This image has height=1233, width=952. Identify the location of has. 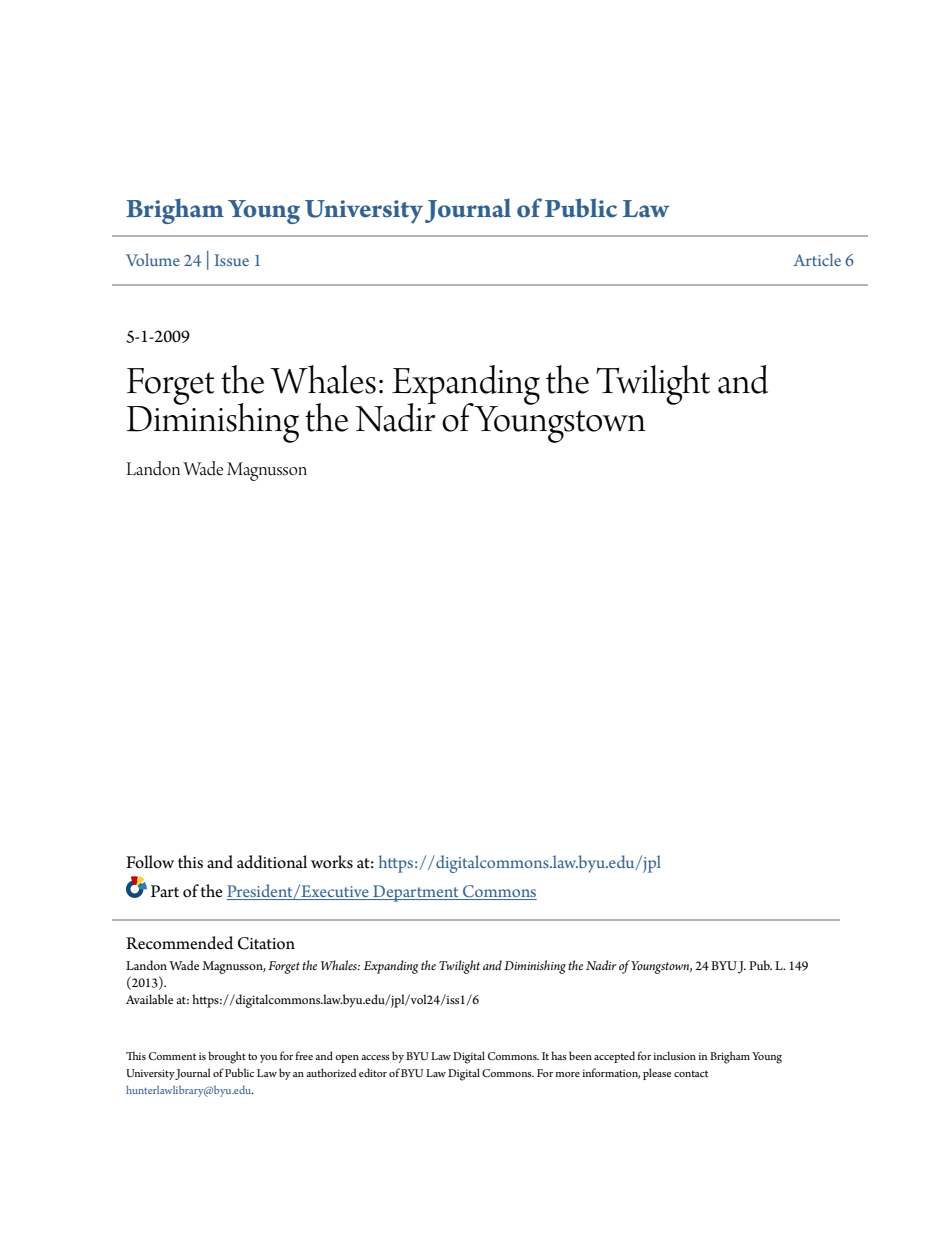
(559, 1055).
